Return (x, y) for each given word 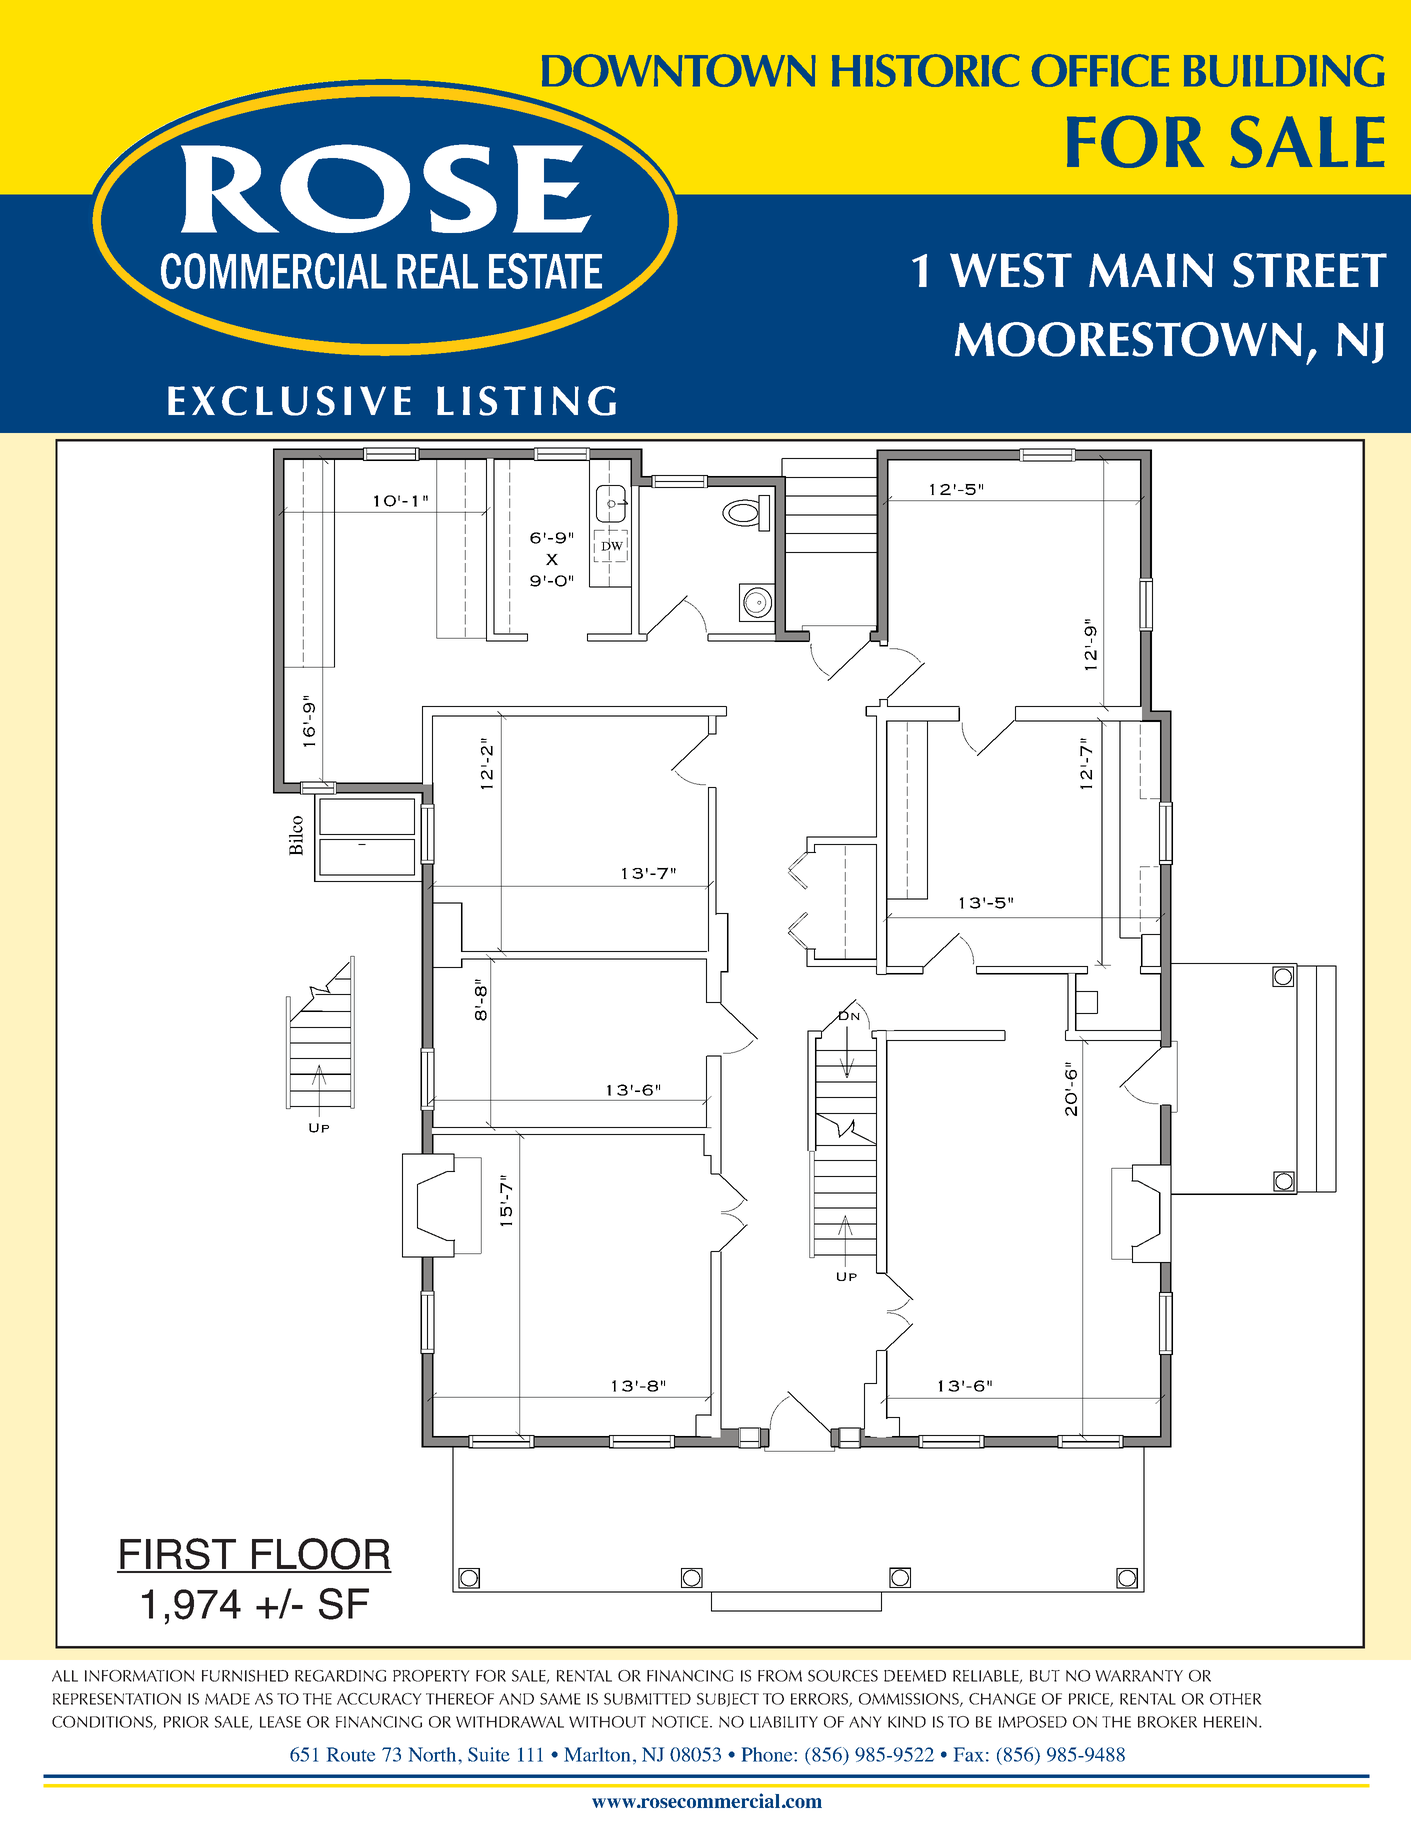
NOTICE (680, 1722)
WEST (1011, 270)
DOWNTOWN (679, 70)
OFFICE (1100, 70)
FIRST (178, 1555)
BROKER (1167, 1722)
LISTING (526, 401)
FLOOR (321, 1555)
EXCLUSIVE (289, 401)
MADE (227, 1699)
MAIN (1151, 270)
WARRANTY (1139, 1676)
